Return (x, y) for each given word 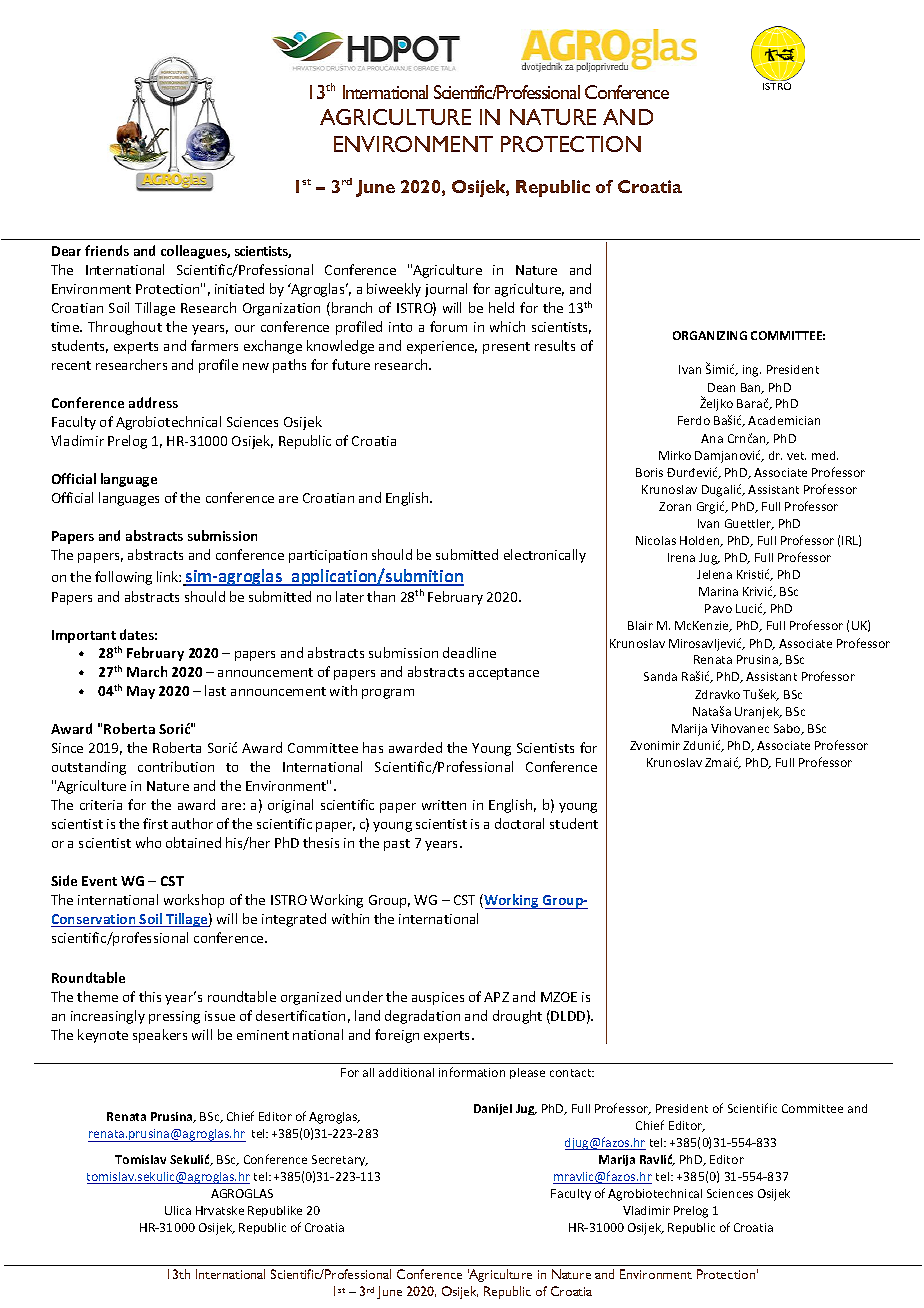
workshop (194, 901)
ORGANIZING (710, 335)
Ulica (178, 1210)
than (381, 596)
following (123, 578)
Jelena (714, 574)
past (397, 845)
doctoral (519, 823)
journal (446, 290)
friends (107, 250)
